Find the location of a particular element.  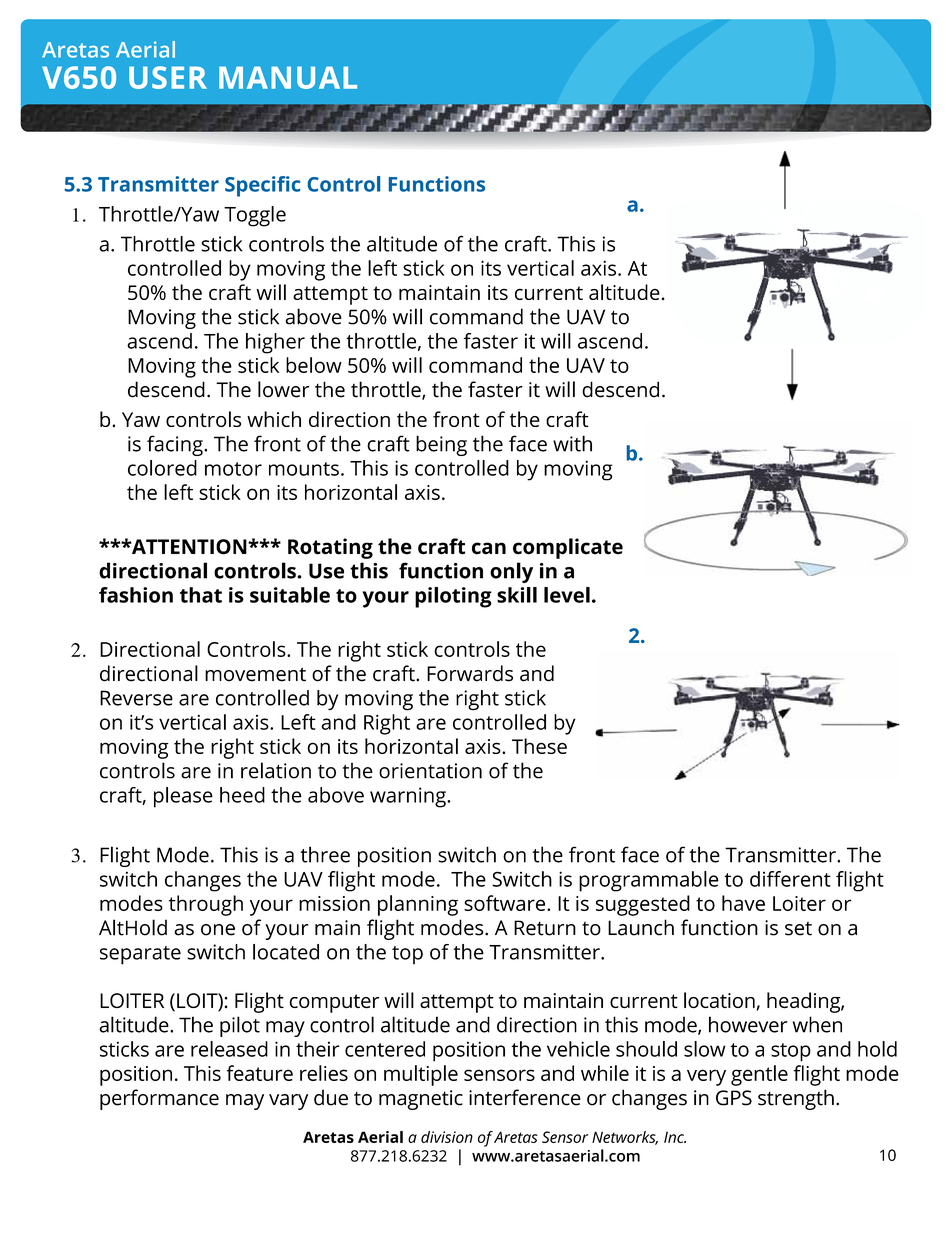

level is located at coordinates (567, 595).
